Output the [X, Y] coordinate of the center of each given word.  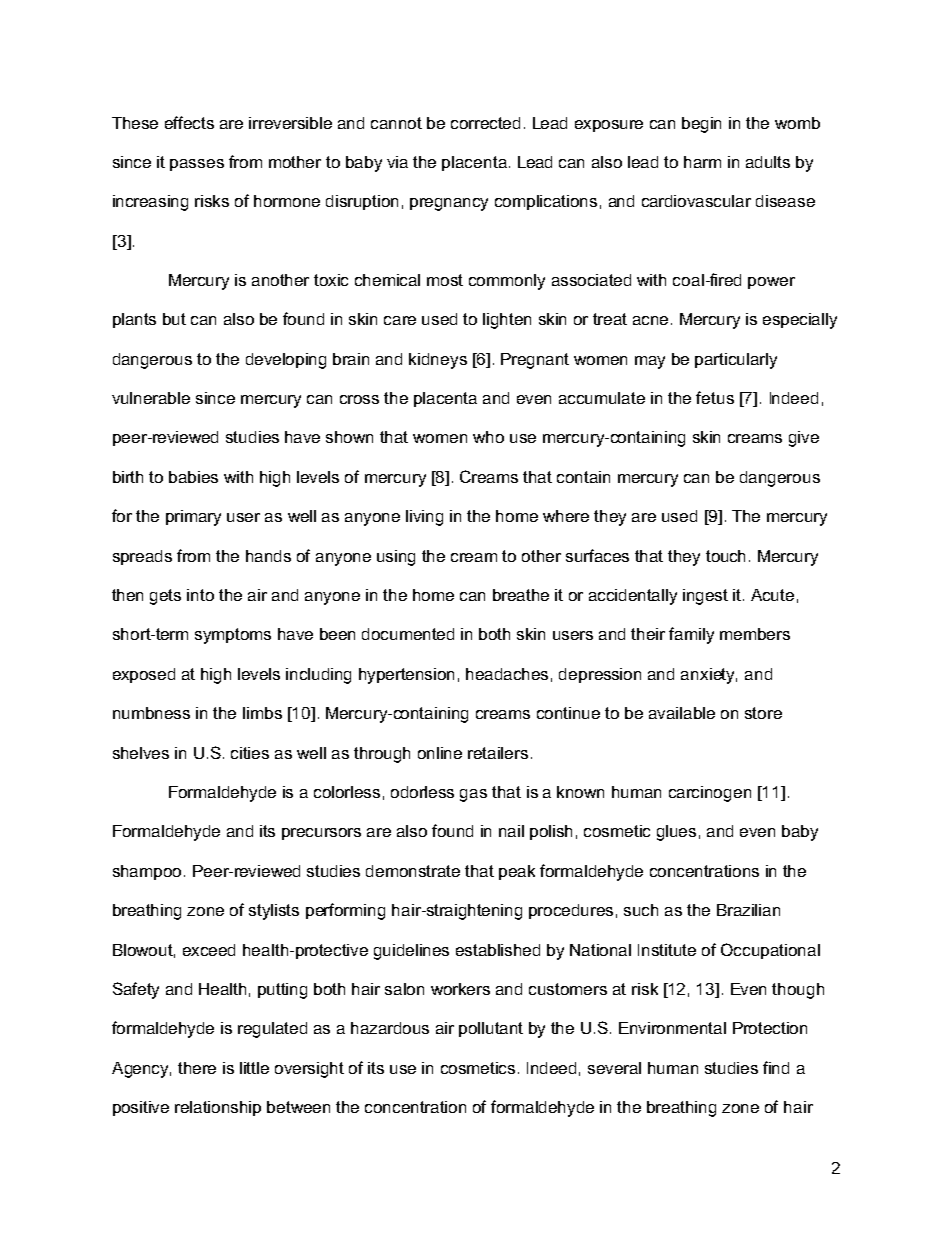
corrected [485, 123]
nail [511, 831]
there [197, 1068]
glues [676, 833]
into [200, 595]
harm [702, 162]
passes [197, 165]
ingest [705, 597]
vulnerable [151, 398]
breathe [521, 595]
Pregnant [535, 361]
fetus [715, 397]
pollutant [491, 1029]
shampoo [149, 872]
